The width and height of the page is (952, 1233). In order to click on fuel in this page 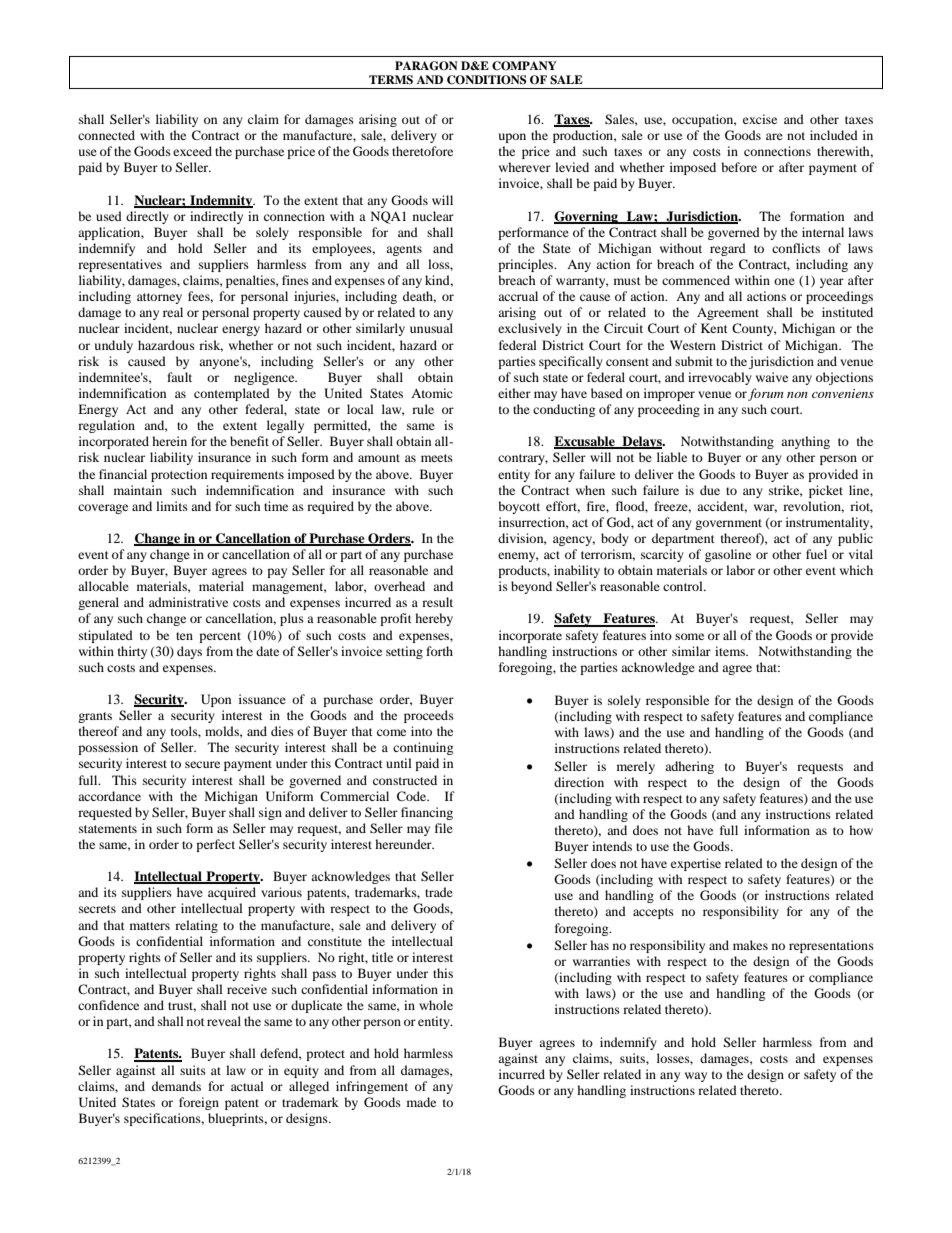, I will do `click(816, 554)`.
